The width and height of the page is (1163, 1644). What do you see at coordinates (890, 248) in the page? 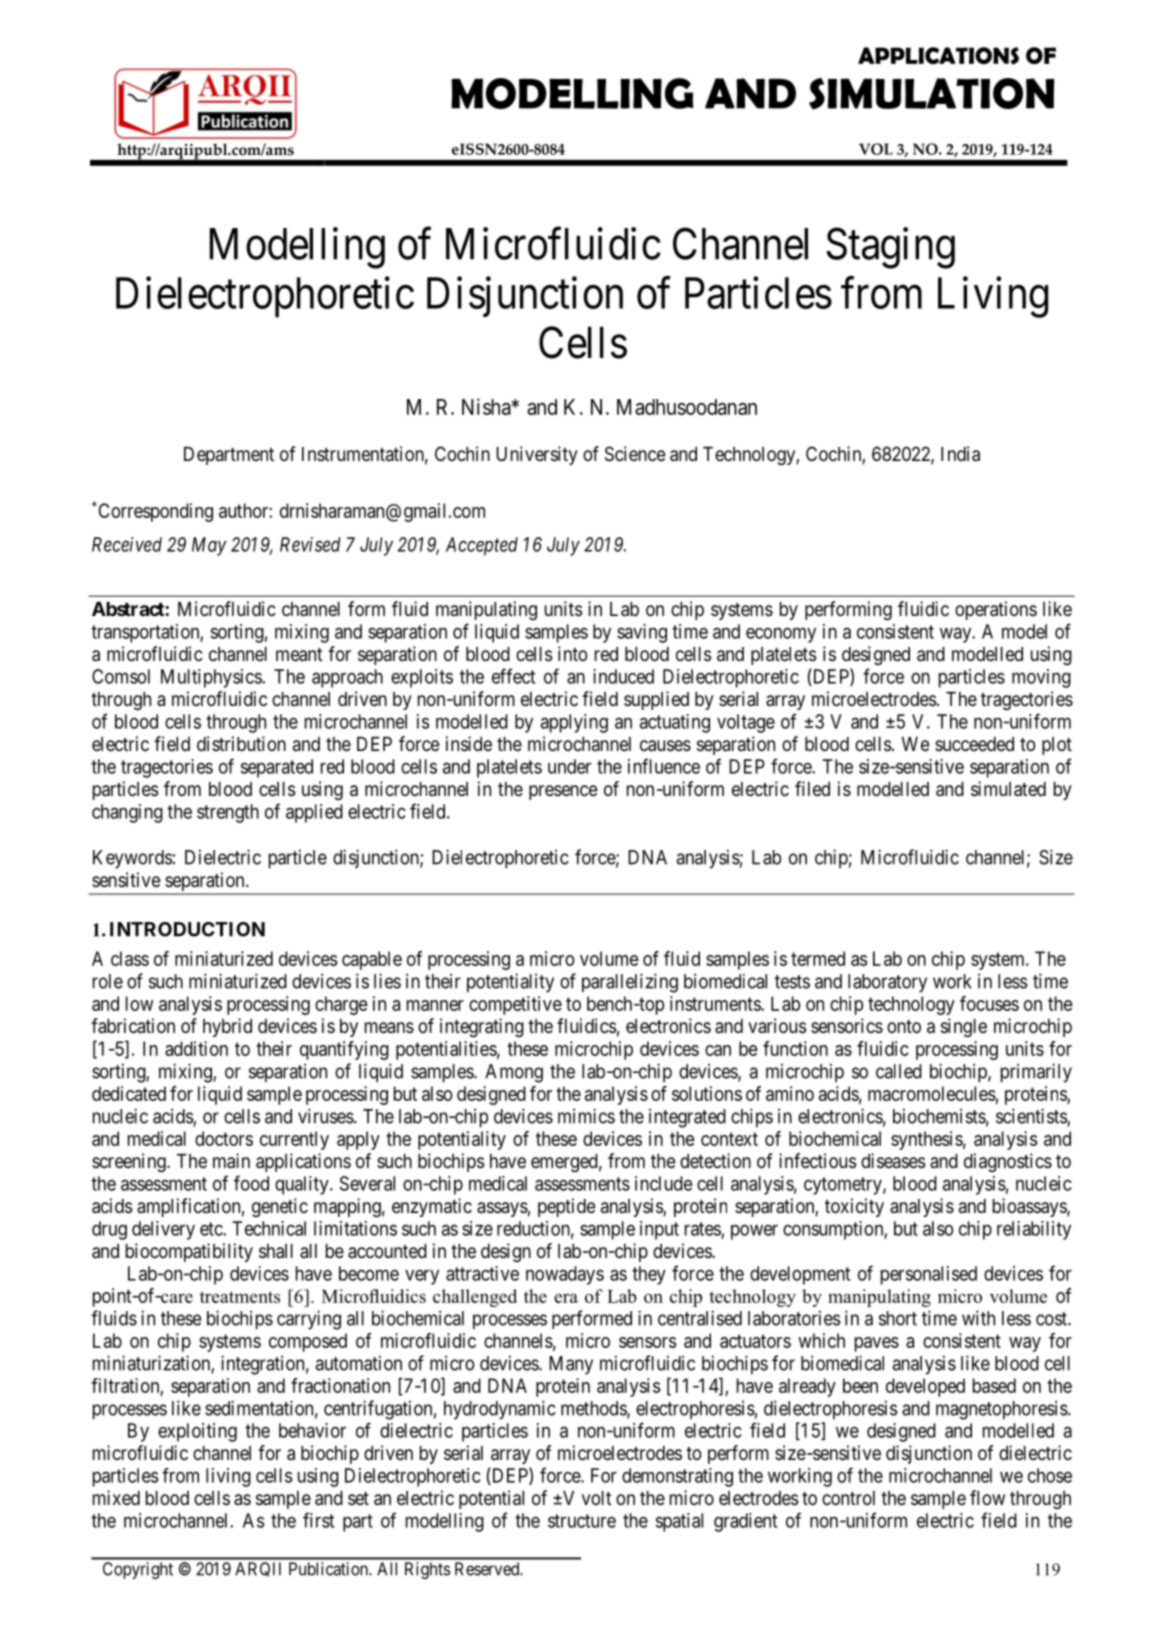
I see `Staging` at bounding box center [890, 248].
